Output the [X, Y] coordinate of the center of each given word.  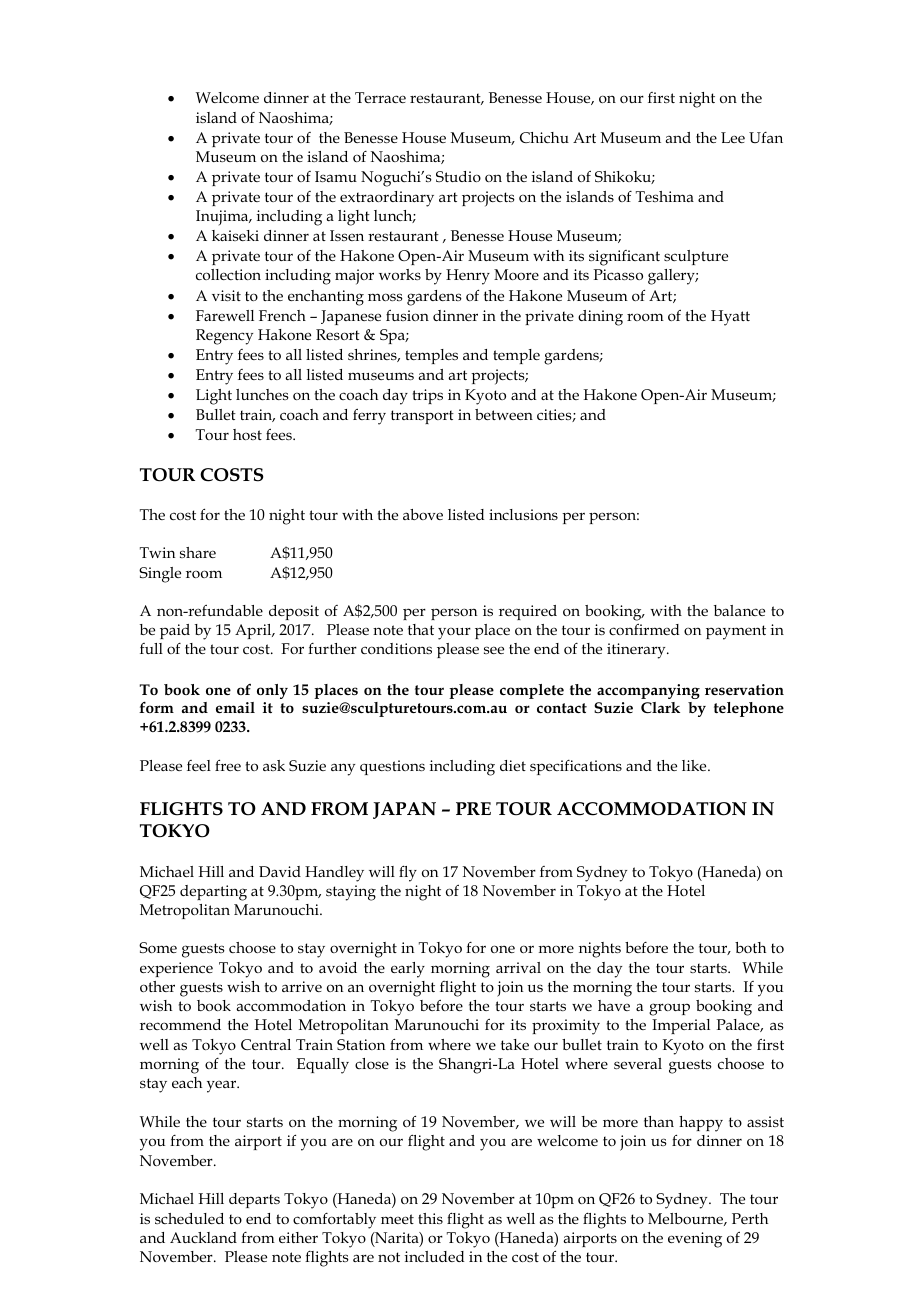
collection [228, 274]
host [247, 434]
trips [428, 396]
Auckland [203, 1237]
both [750, 947]
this [430, 1218]
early [408, 970]
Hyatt [730, 318]
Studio [458, 176]
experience [176, 969]
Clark [660, 707]
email [235, 707]
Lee [733, 137]
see [494, 650]
